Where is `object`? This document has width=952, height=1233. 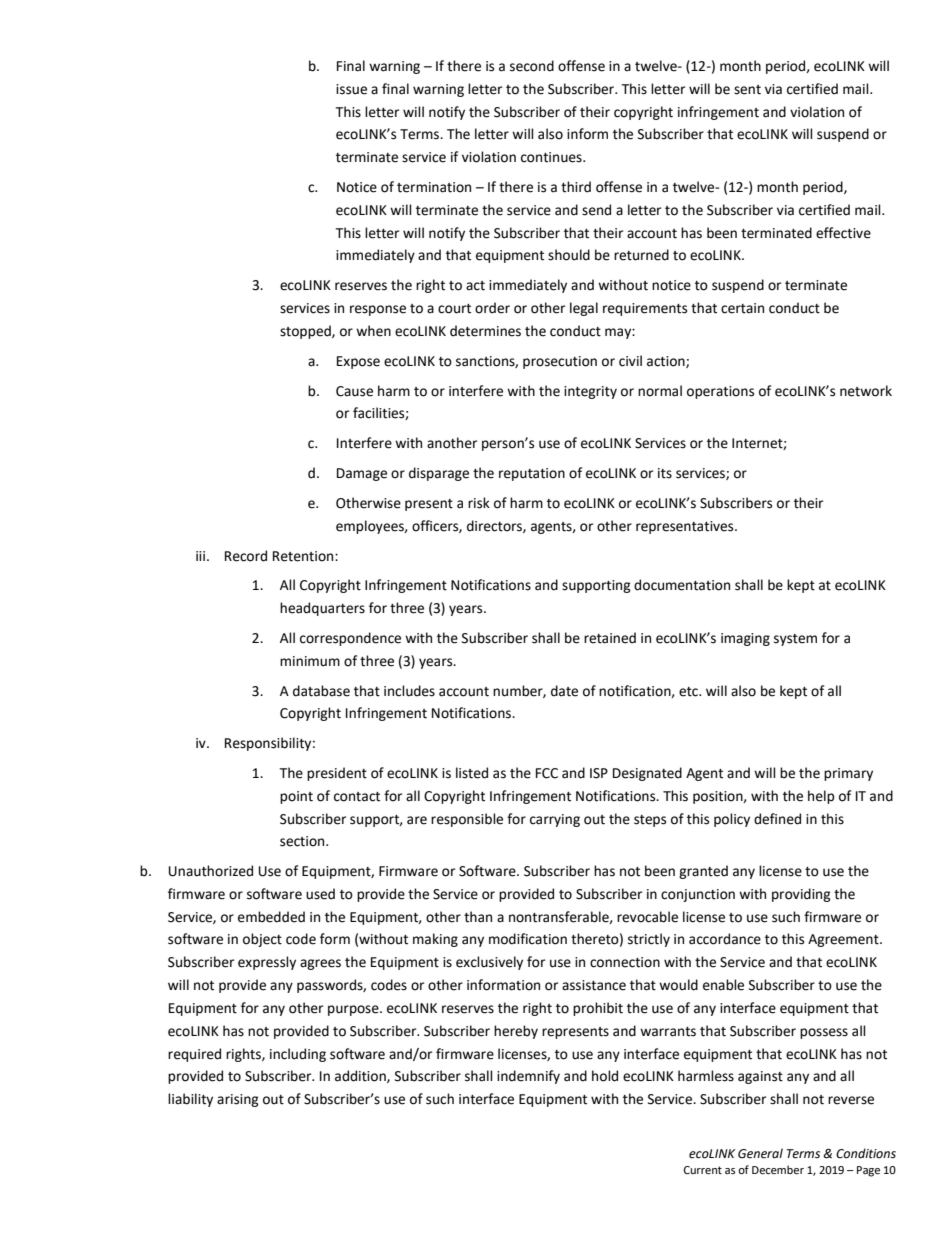 object is located at coordinates (262, 940).
